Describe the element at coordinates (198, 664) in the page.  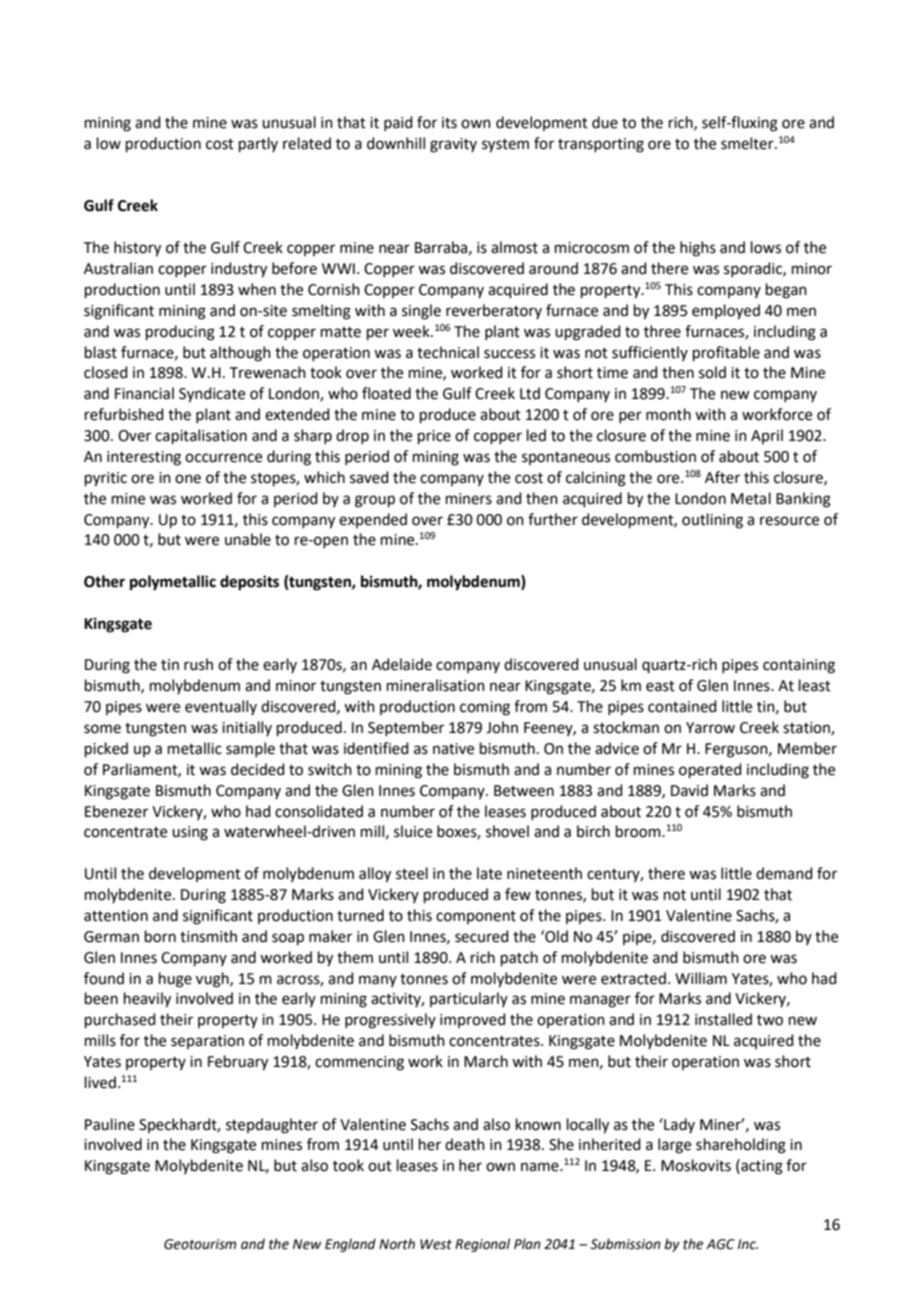
I see `rush` at that location.
